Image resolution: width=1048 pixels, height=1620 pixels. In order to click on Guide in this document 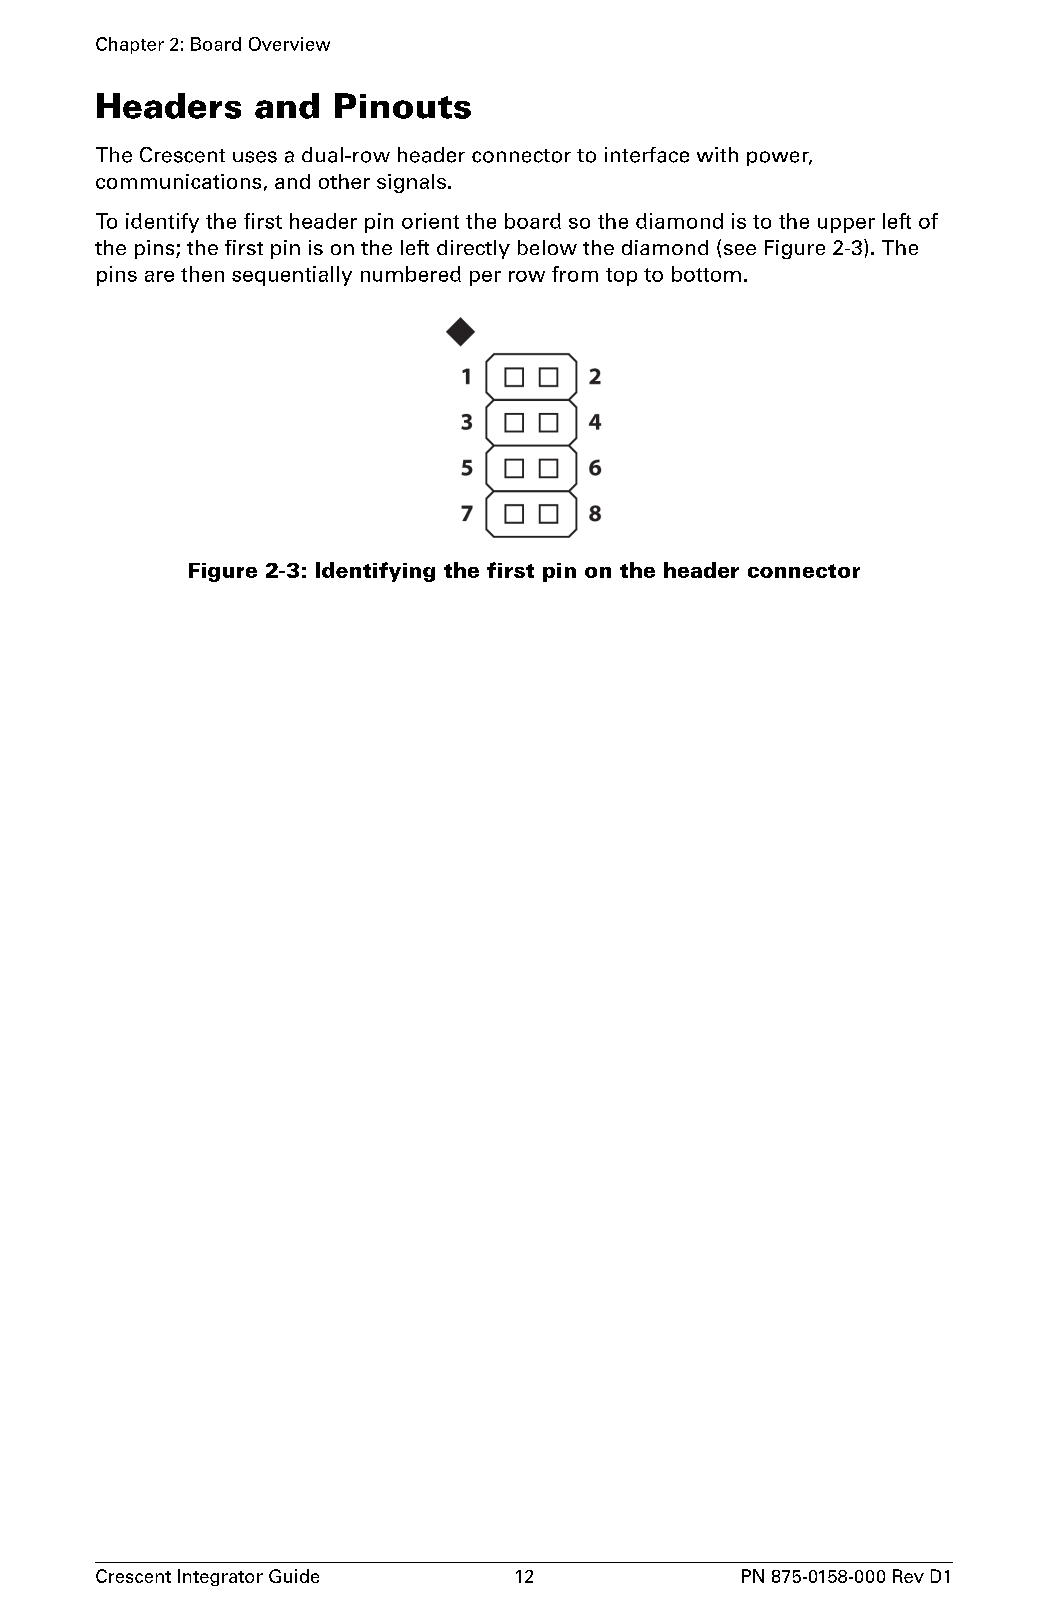, I will do `click(294, 1576)`.
